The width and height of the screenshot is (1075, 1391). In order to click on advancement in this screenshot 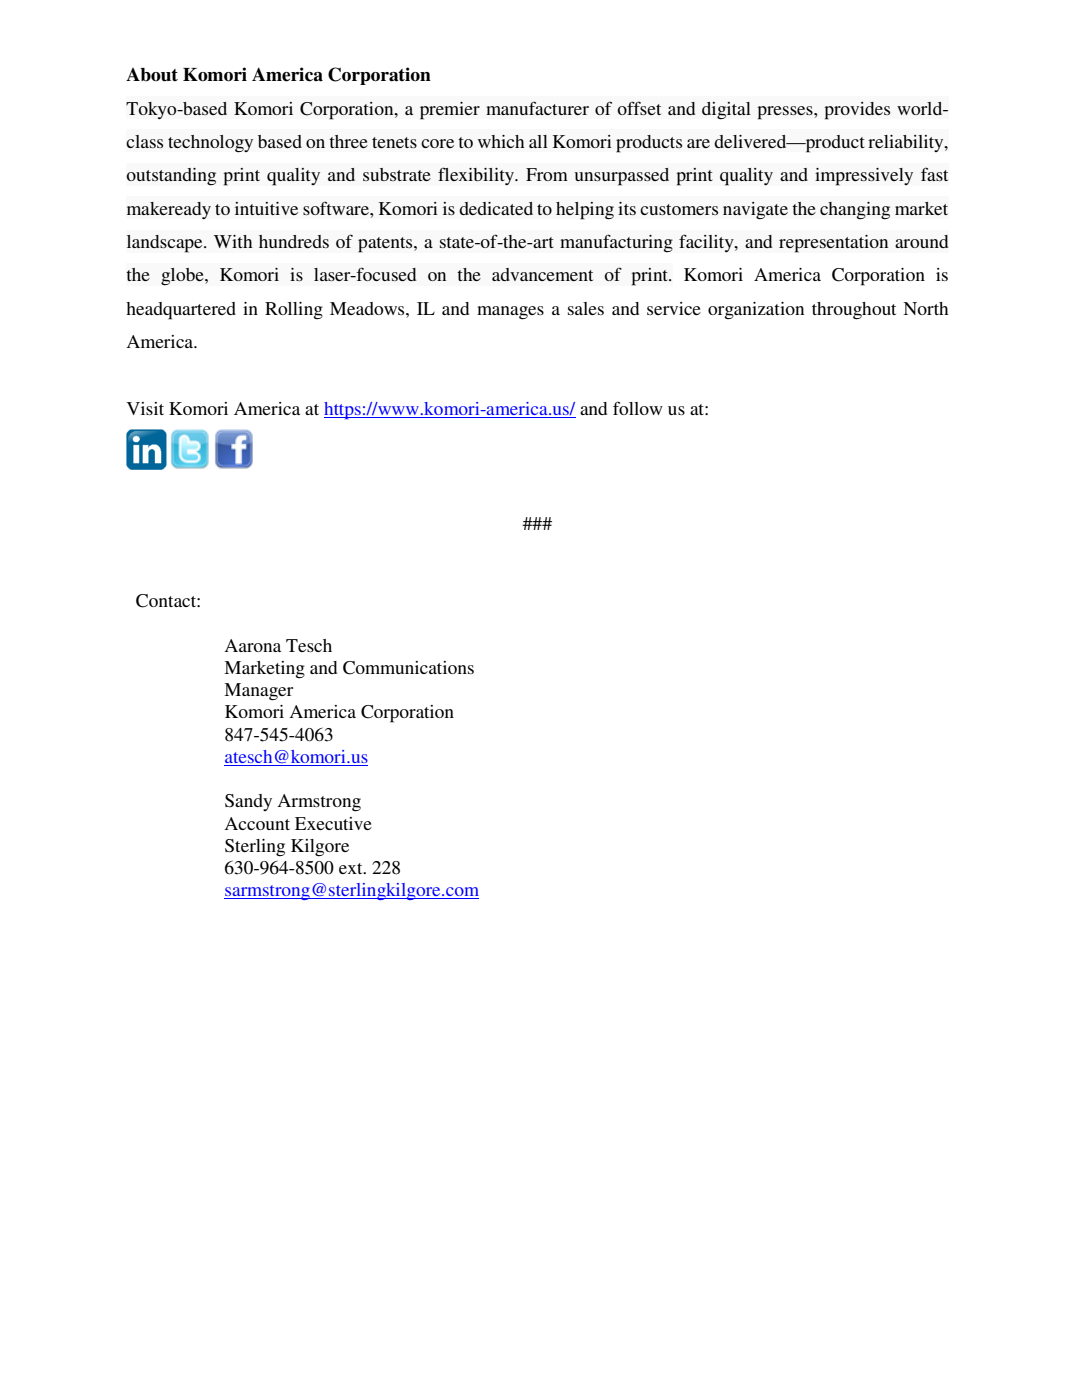, I will do `click(542, 274)`.
